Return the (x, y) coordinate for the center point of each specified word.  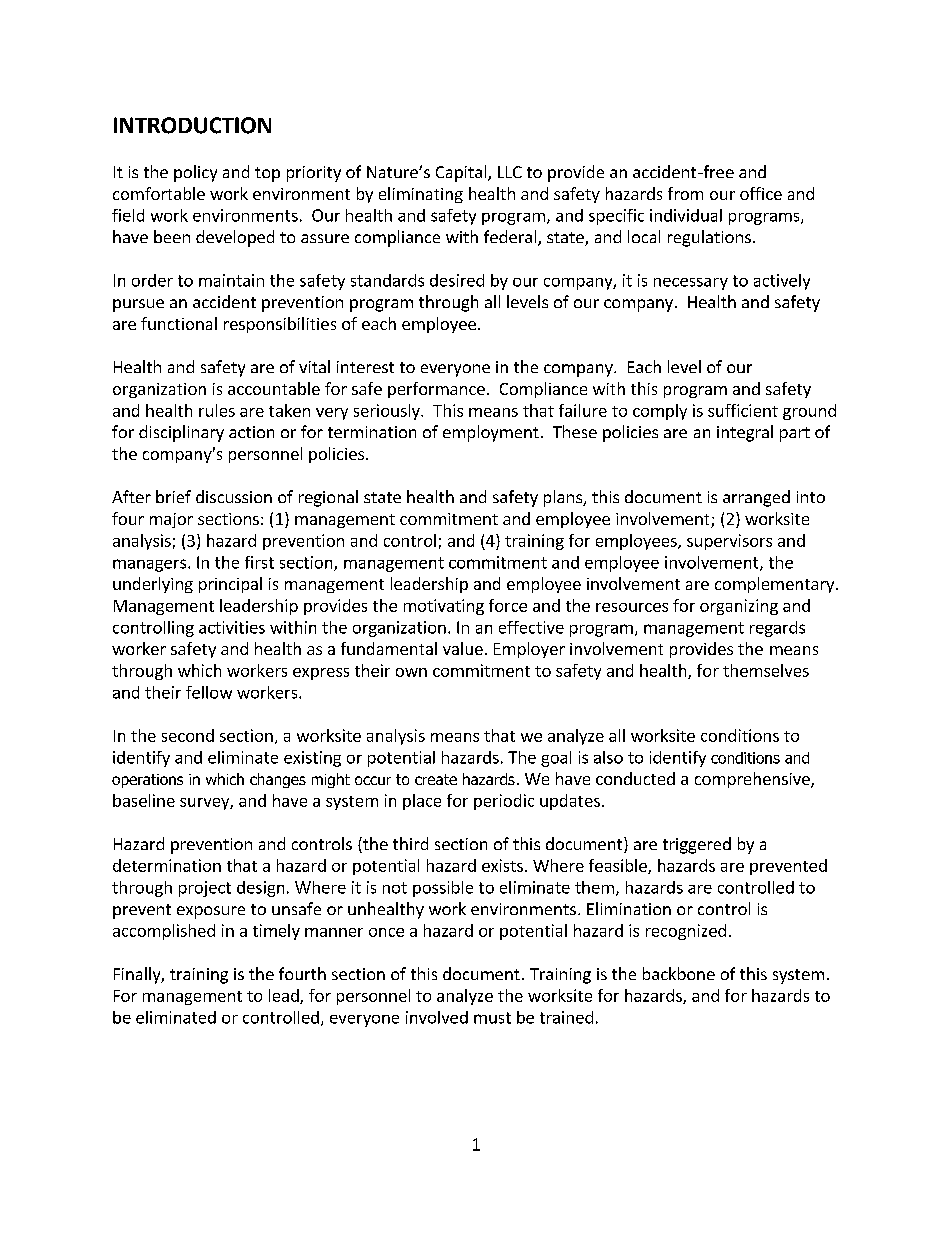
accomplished (164, 932)
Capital (462, 173)
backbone (679, 973)
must (492, 1018)
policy (195, 173)
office (761, 193)
